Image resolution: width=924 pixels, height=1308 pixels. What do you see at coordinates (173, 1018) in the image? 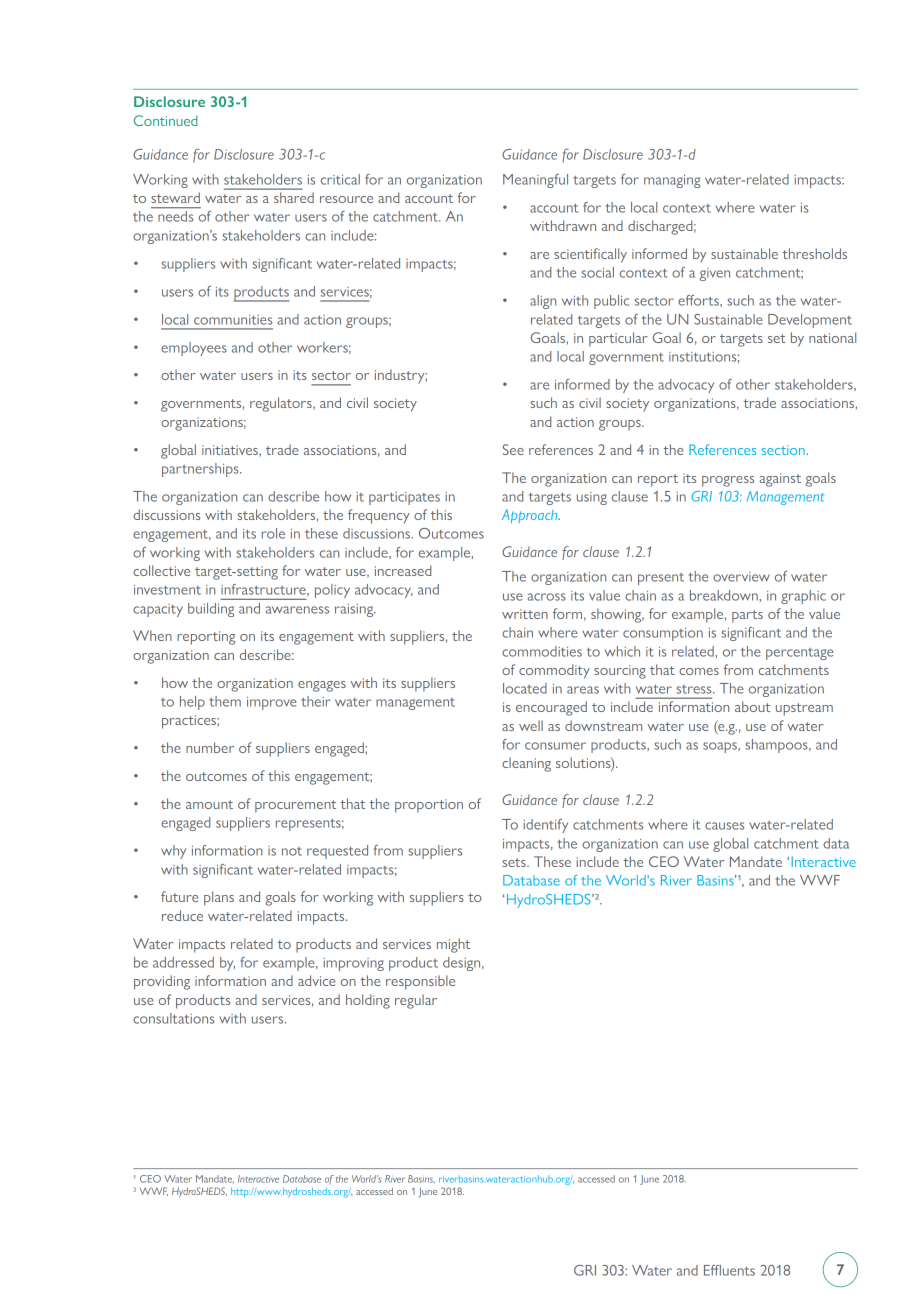
I see `consultations` at bounding box center [173, 1018].
